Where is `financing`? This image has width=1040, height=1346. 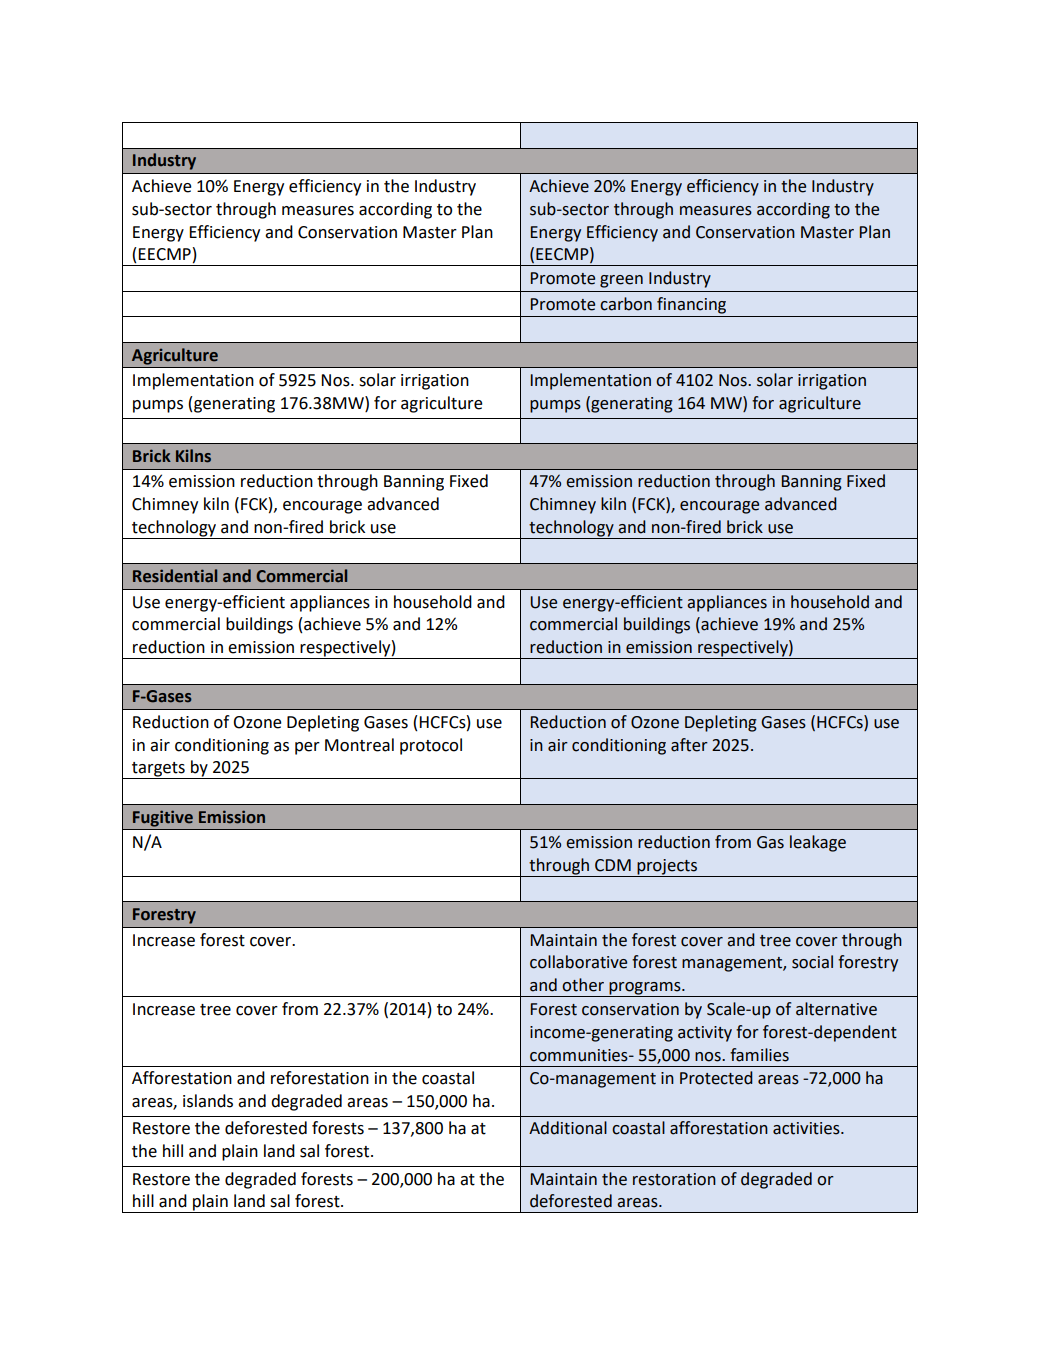 financing is located at coordinates (691, 305).
